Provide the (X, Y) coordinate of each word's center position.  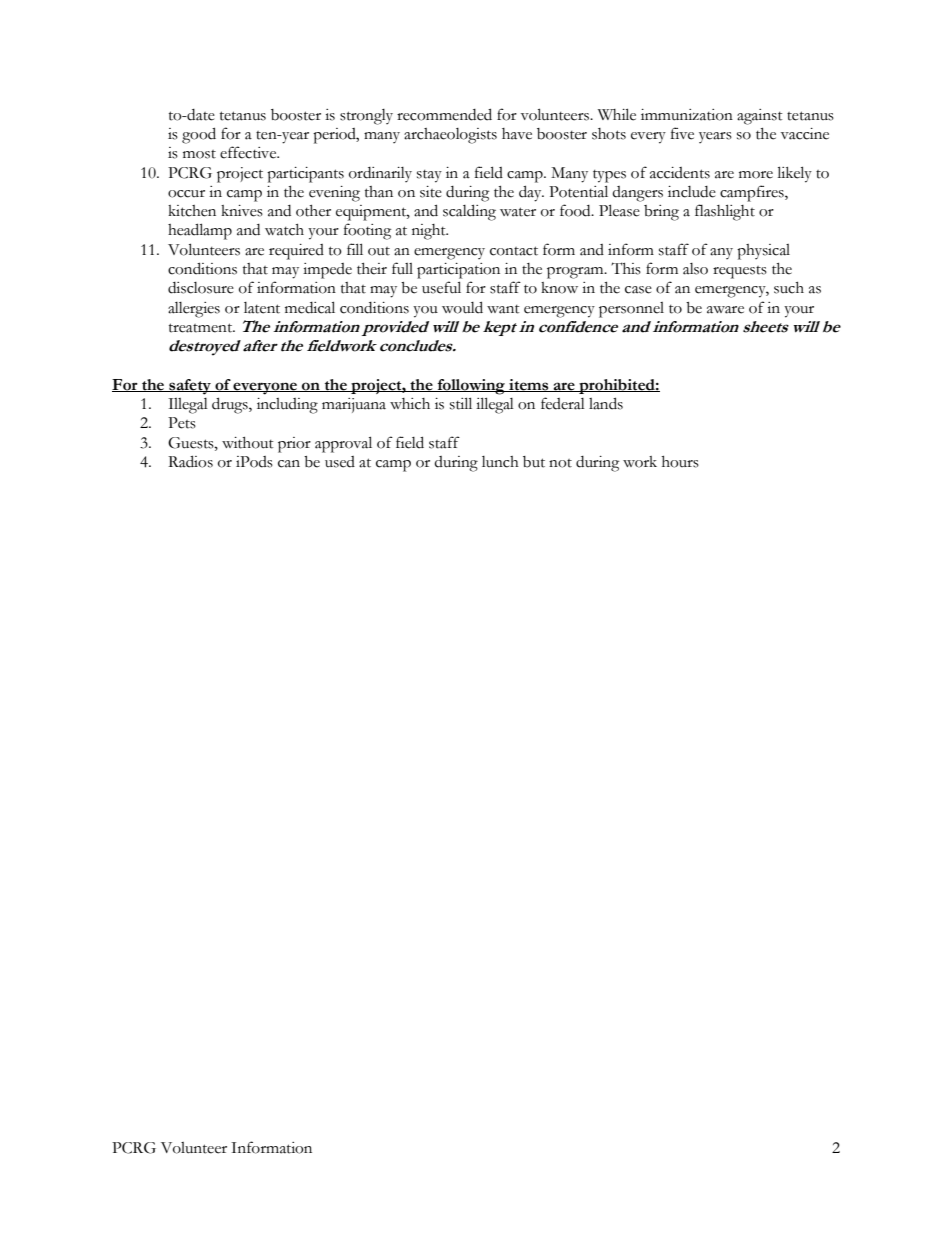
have (517, 134)
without (248, 443)
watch (284, 230)
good (199, 135)
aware (725, 310)
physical (763, 252)
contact (514, 251)
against (760, 117)
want (503, 309)
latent (262, 308)
